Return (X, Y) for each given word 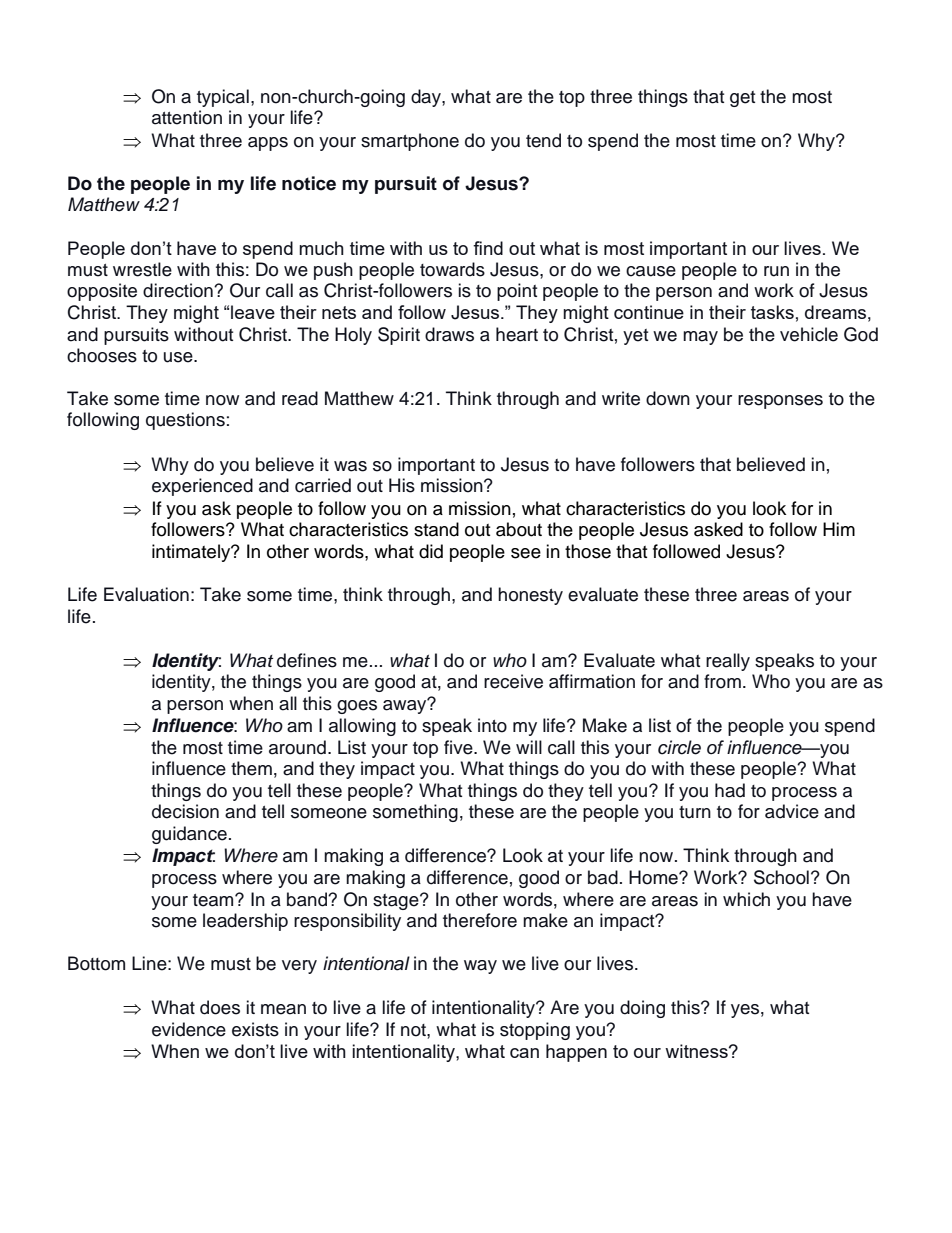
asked (718, 529)
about (519, 529)
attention (187, 117)
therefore (480, 920)
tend (543, 140)
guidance (189, 835)
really (728, 662)
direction (179, 290)
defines (307, 660)
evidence (189, 1029)
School (781, 877)
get (742, 99)
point (517, 292)
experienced (202, 487)
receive (513, 681)
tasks (772, 312)
